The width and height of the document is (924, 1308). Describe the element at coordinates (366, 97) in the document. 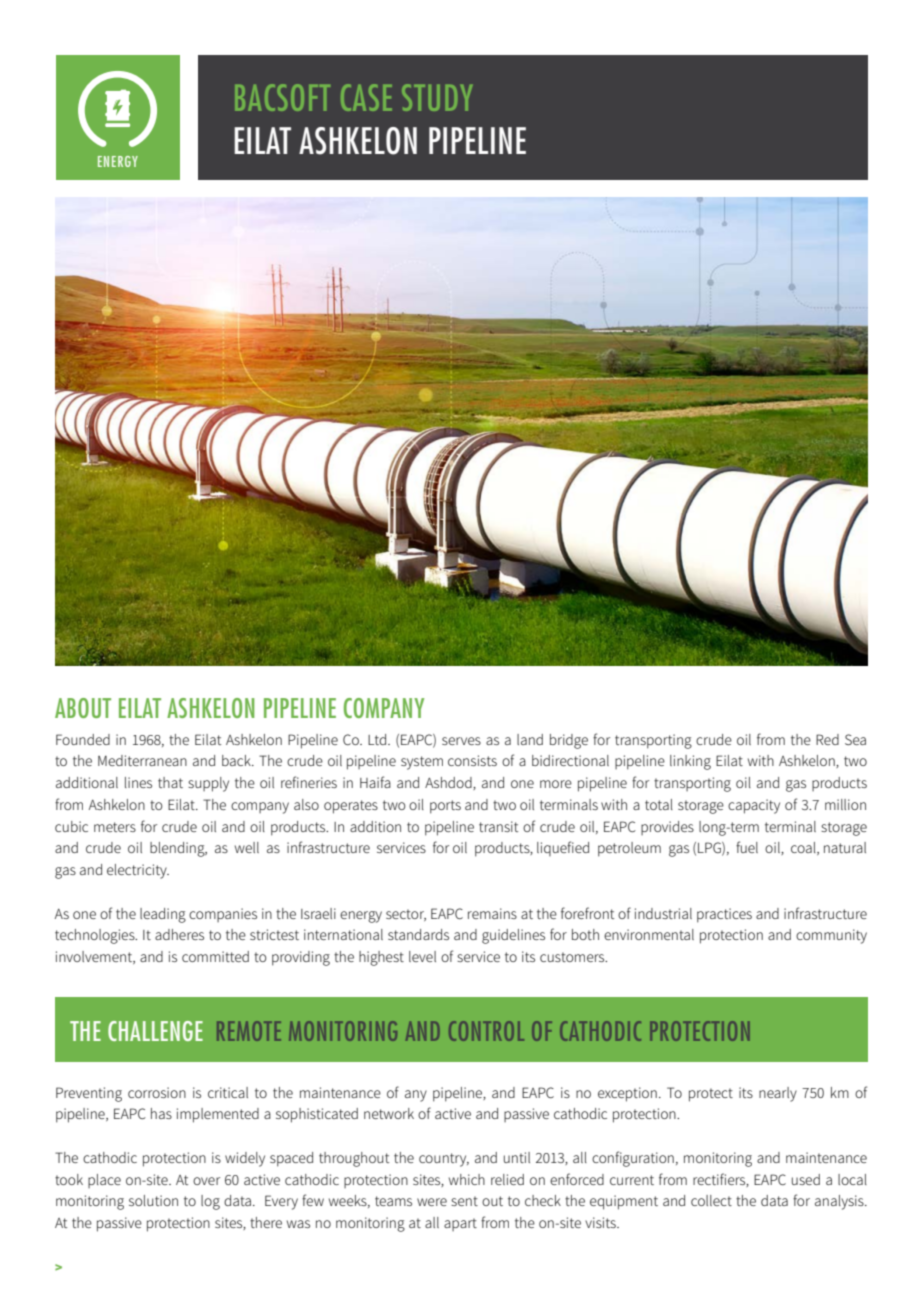

I see `CASE` at that location.
